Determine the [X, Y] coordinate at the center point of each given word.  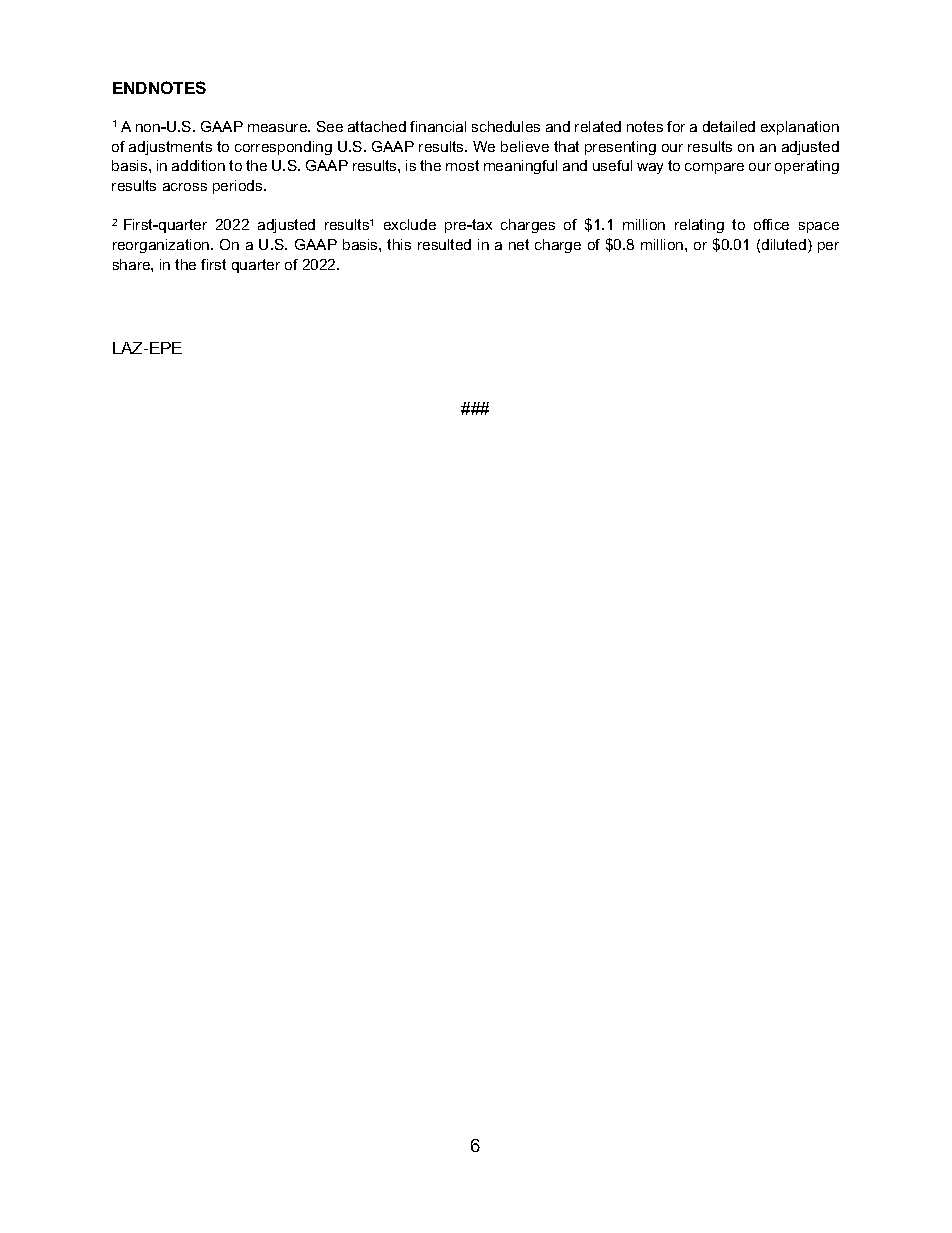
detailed [729, 126]
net [519, 244]
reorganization [162, 246]
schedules [506, 126]
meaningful [520, 167]
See [330, 126]
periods [239, 187]
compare [714, 168]
